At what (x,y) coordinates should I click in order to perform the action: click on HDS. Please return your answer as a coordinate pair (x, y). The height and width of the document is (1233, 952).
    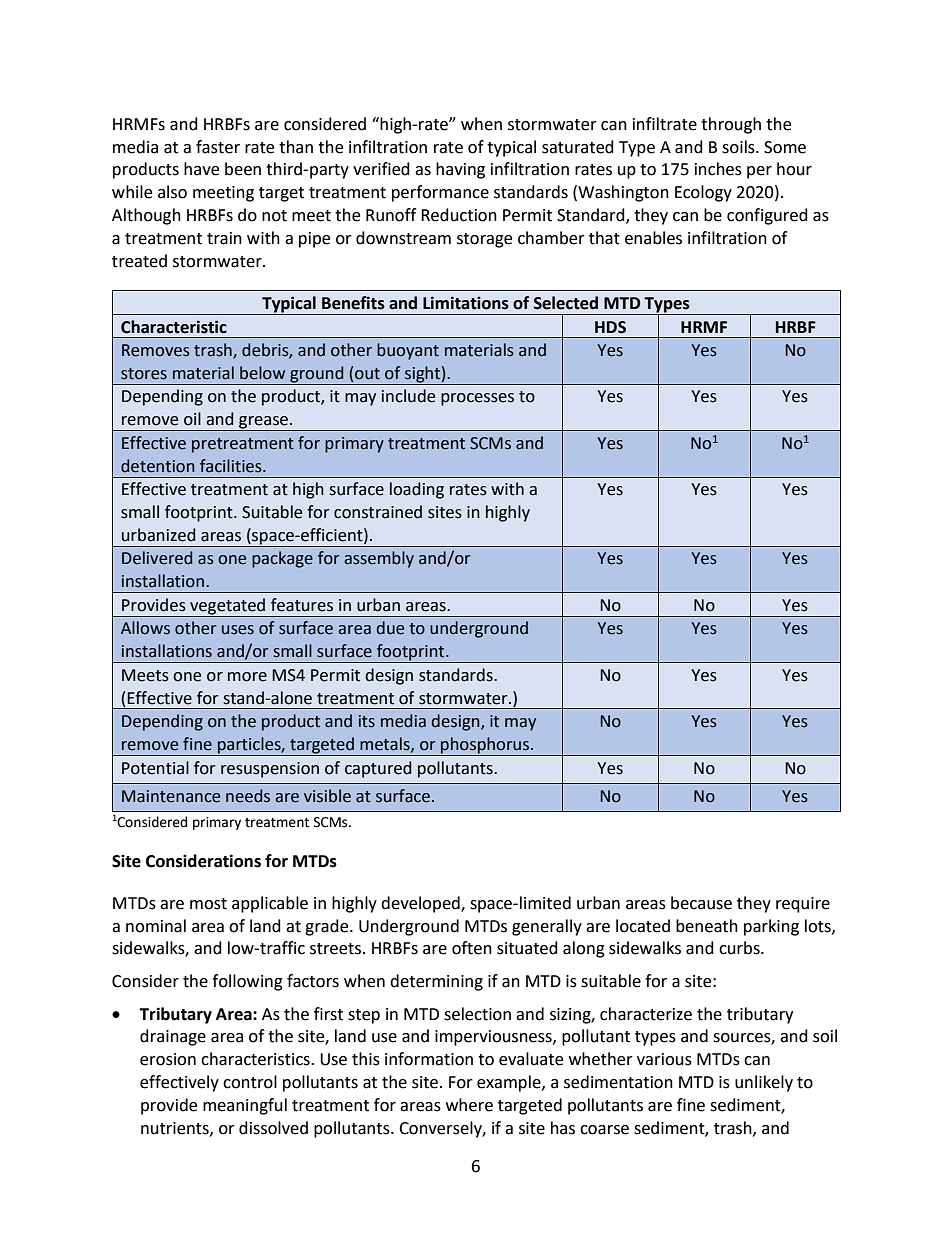
    Looking at the image, I should click on (610, 327).
